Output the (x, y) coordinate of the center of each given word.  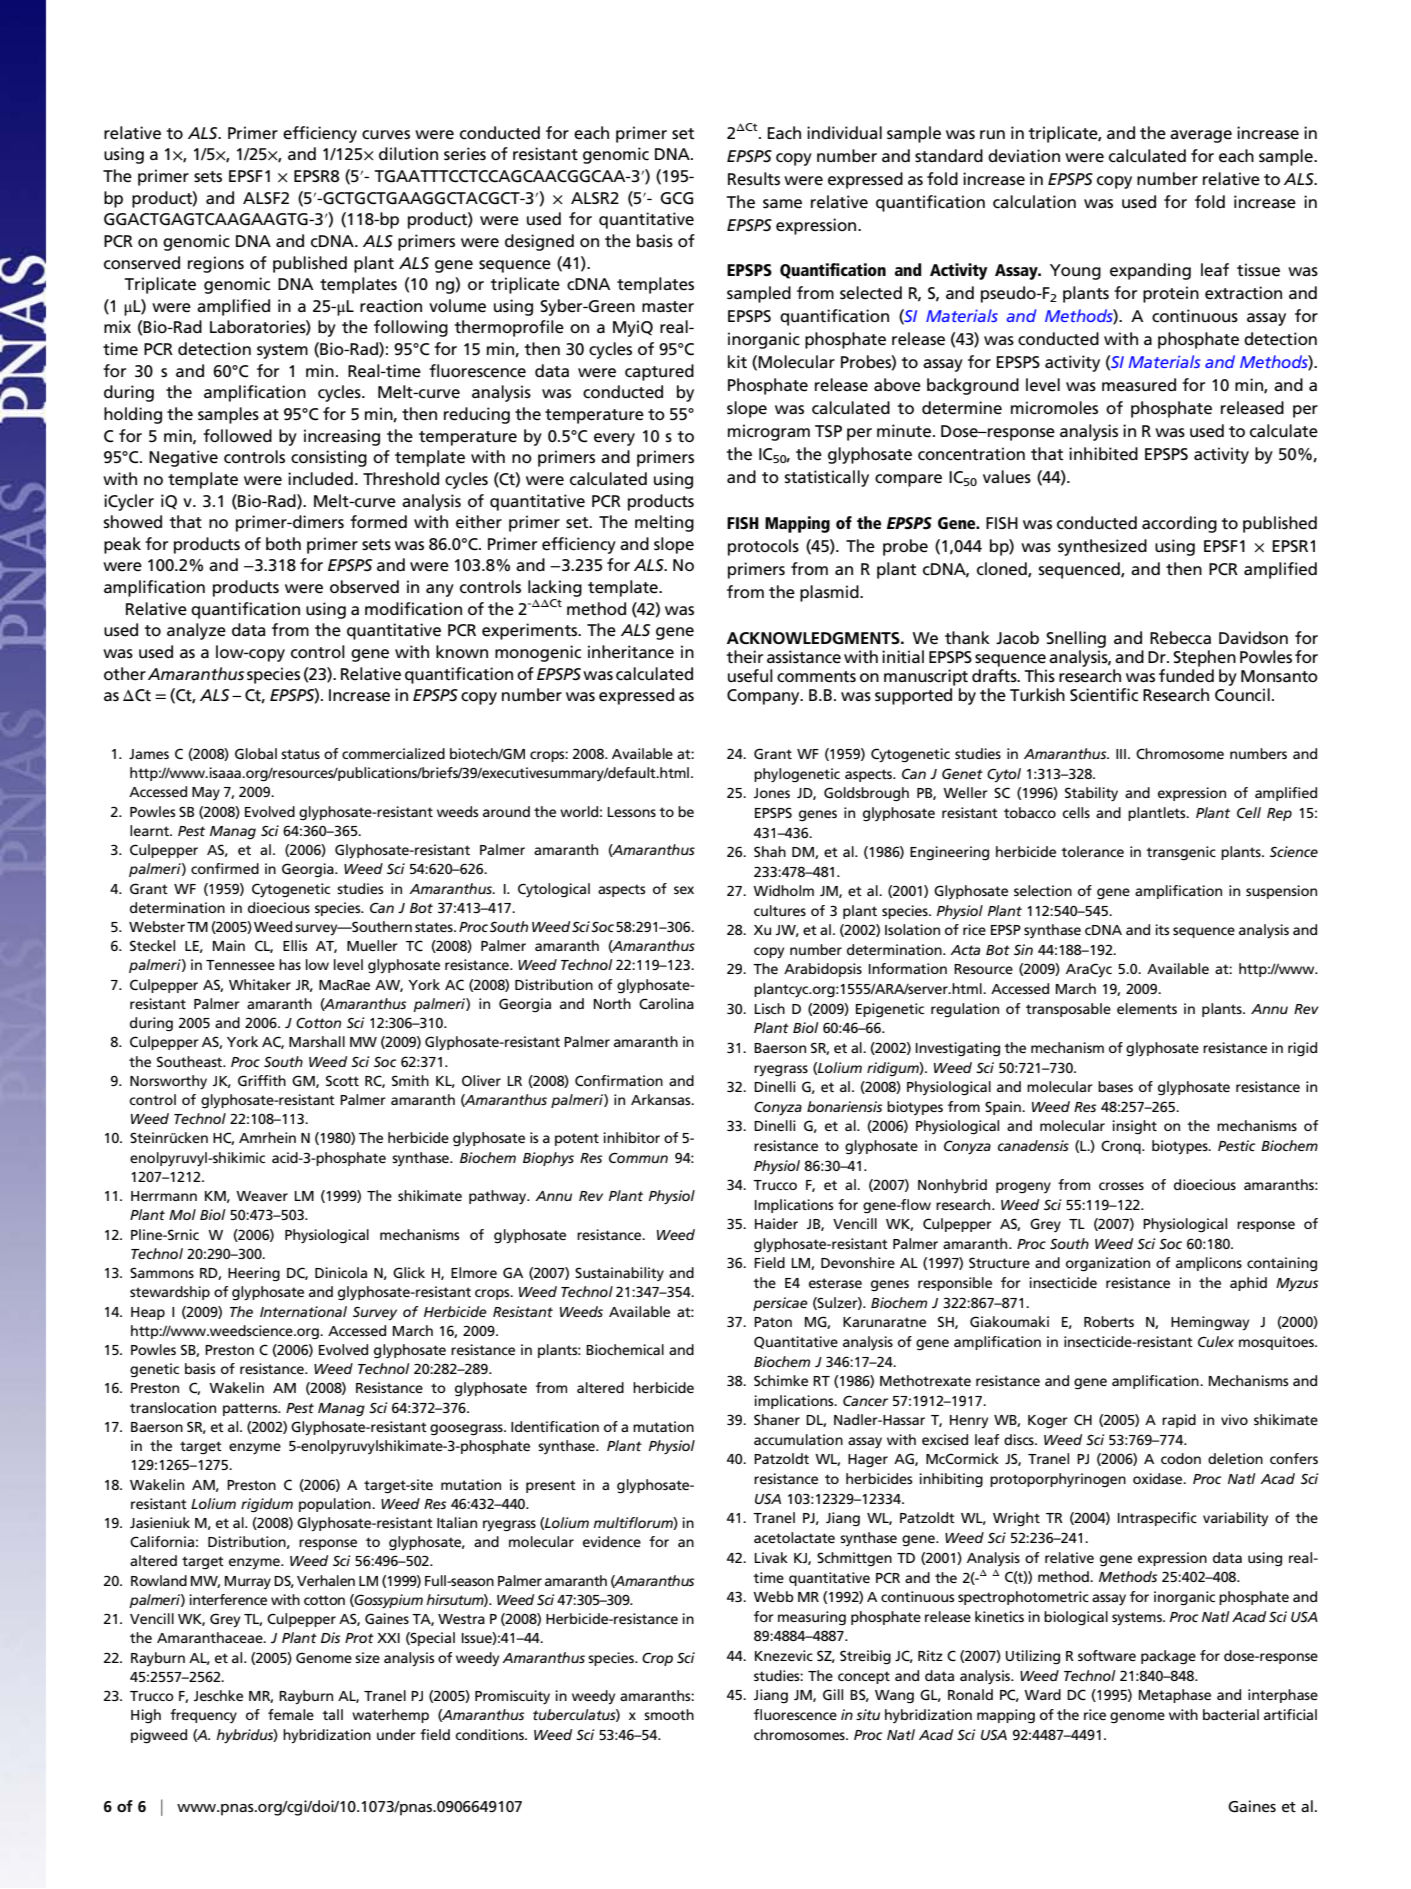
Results (754, 179)
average (1201, 136)
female (291, 1714)
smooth (669, 1714)
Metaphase (1175, 1696)
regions (216, 264)
